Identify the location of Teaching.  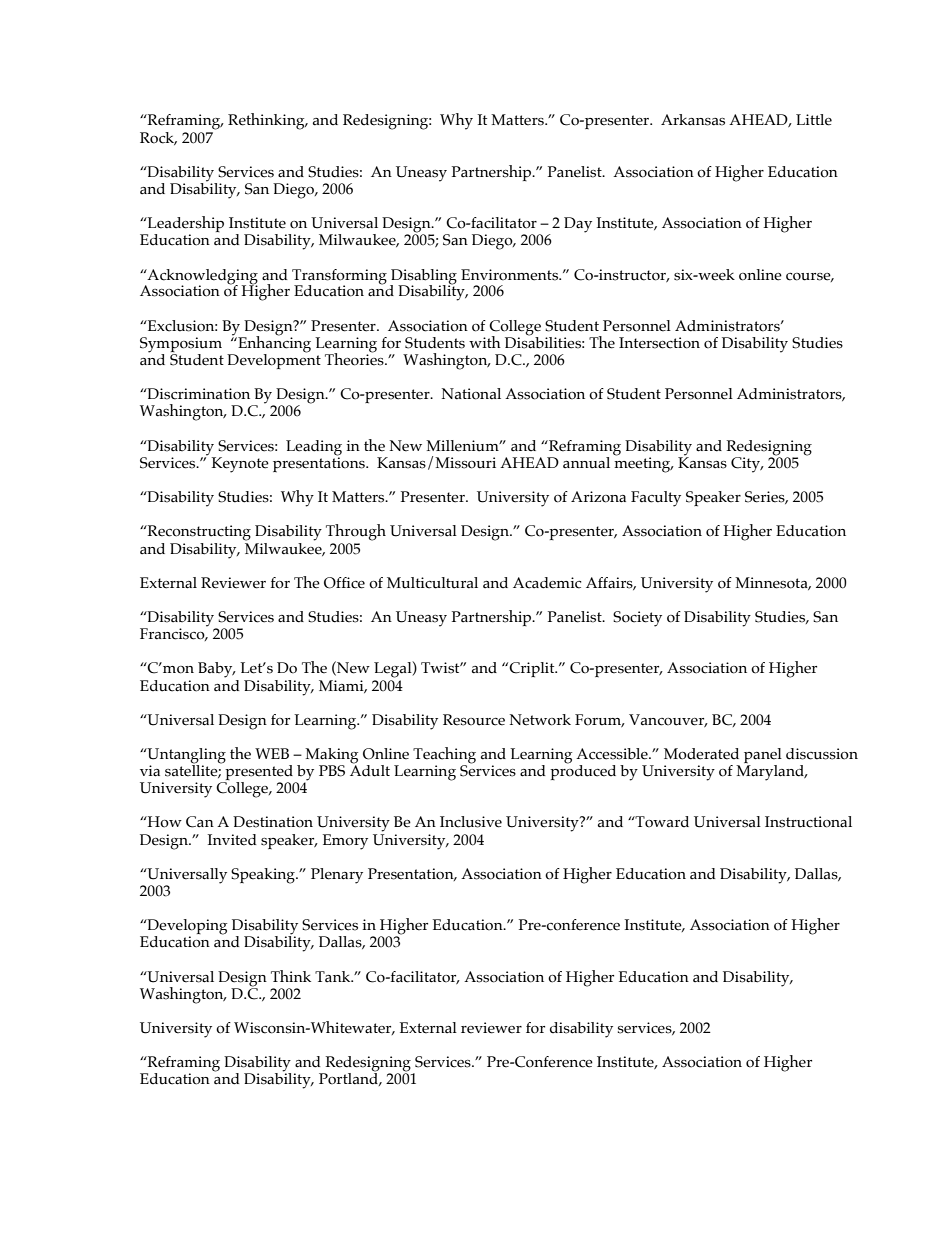
(444, 756).
